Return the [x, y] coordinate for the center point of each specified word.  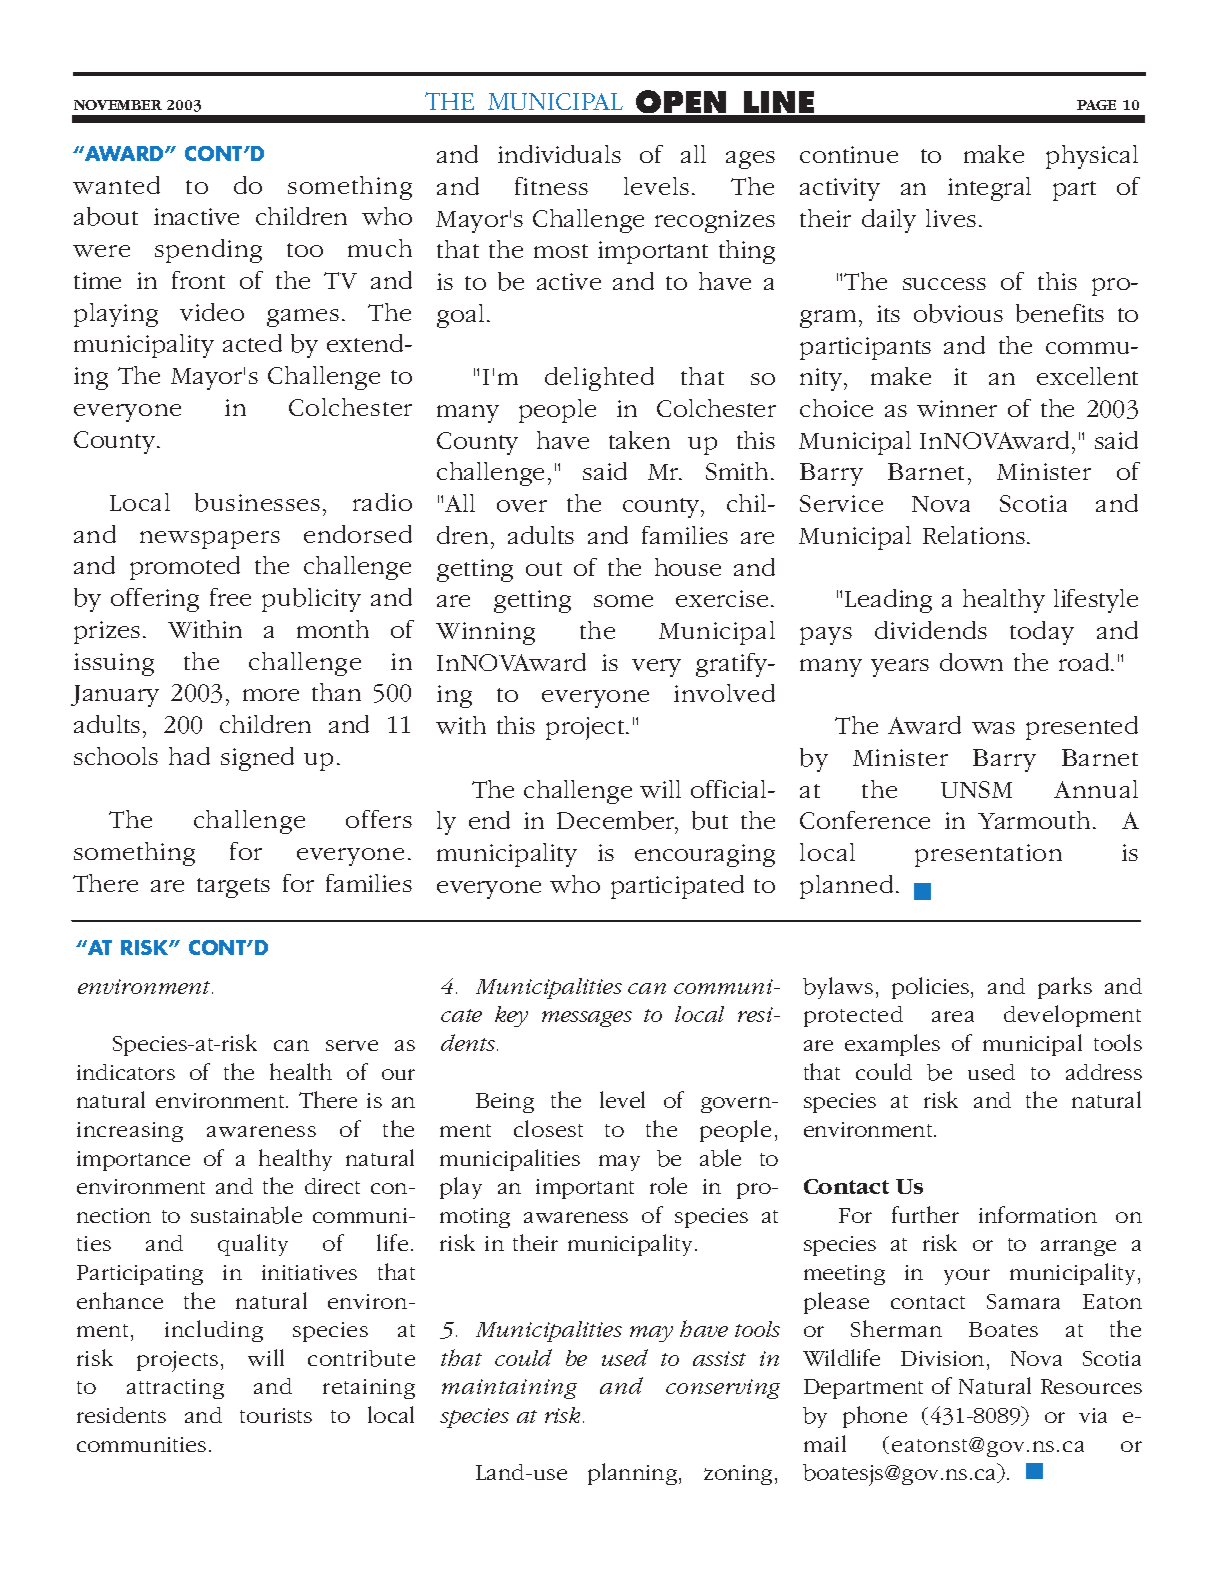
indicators [126, 1072]
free [230, 597]
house [688, 567]
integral [989, 189]
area [953, 1016]
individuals [559, 154]
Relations [974, 535]
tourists [276, 1415]
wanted [116, 185]
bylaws [838, 988]
